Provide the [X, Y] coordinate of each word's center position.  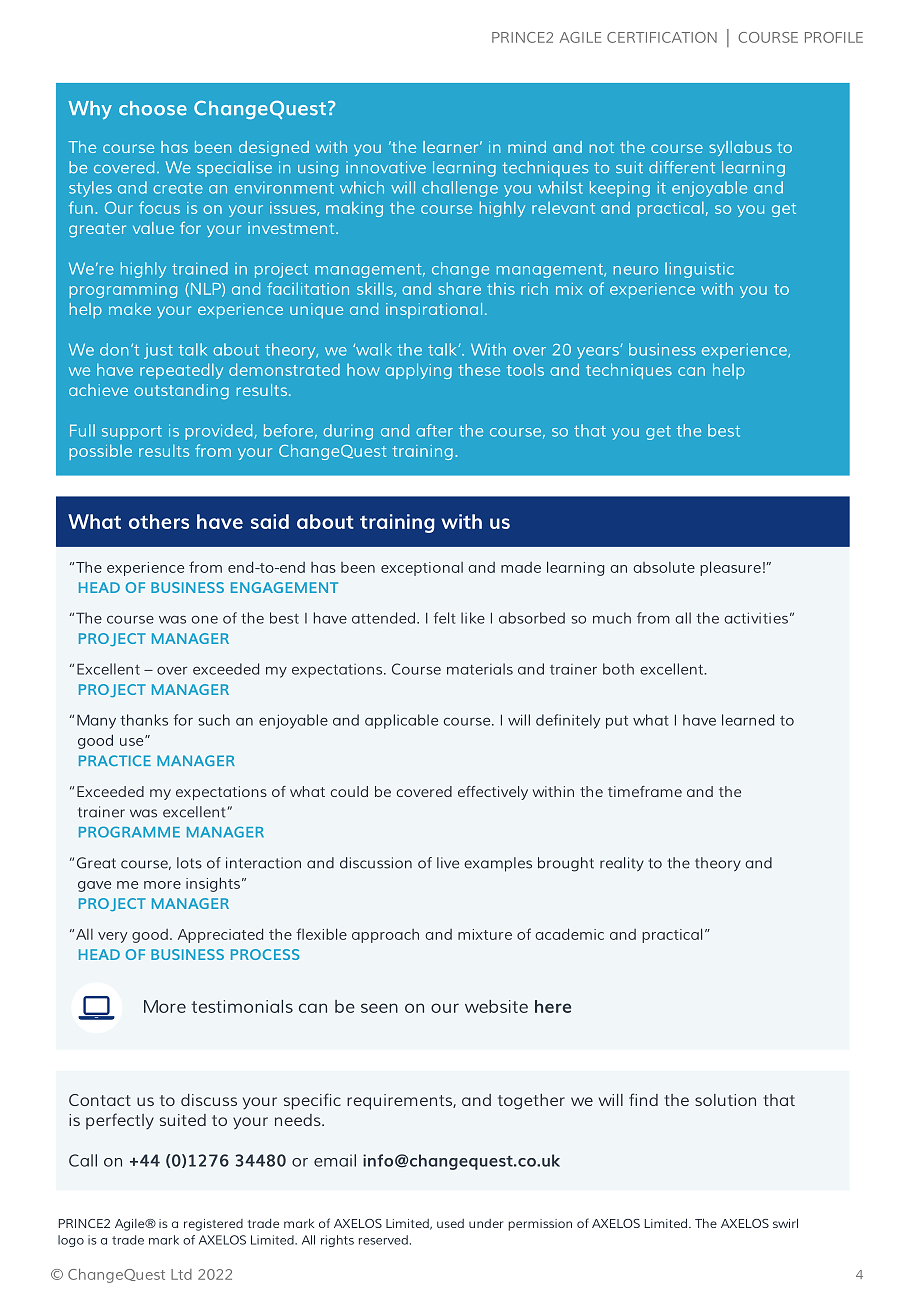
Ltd [181, 1274]
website [496, 1006]
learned [748, 720]
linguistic [699, 270]
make [130, 309]
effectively [493, 793]
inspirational [434, 310]
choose [153, 108]
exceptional [422, 569]
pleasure [730, 568]
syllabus [740, 148]
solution [725, 1100]
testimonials [242, 1006]
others [159, 521]
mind [527, 147]
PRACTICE [115, 760]
